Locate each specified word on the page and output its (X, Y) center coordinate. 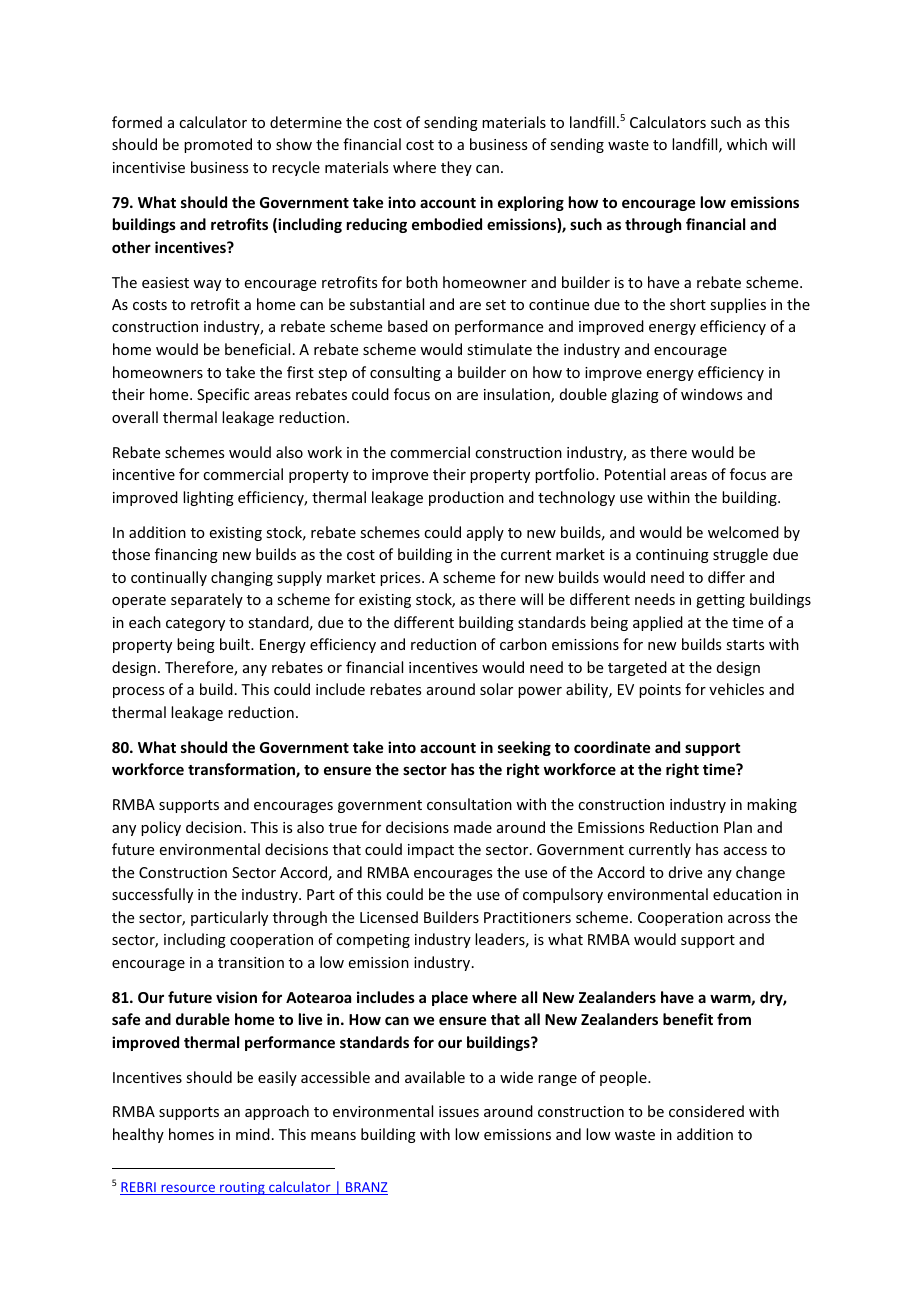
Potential (635, 474)
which (747, 144)
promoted (218, 145)
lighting (208, 498)
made (473, 827)
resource (188, 1189)
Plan (738, 827)
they (456, 168)
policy (161, 828)
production (466, 498)
